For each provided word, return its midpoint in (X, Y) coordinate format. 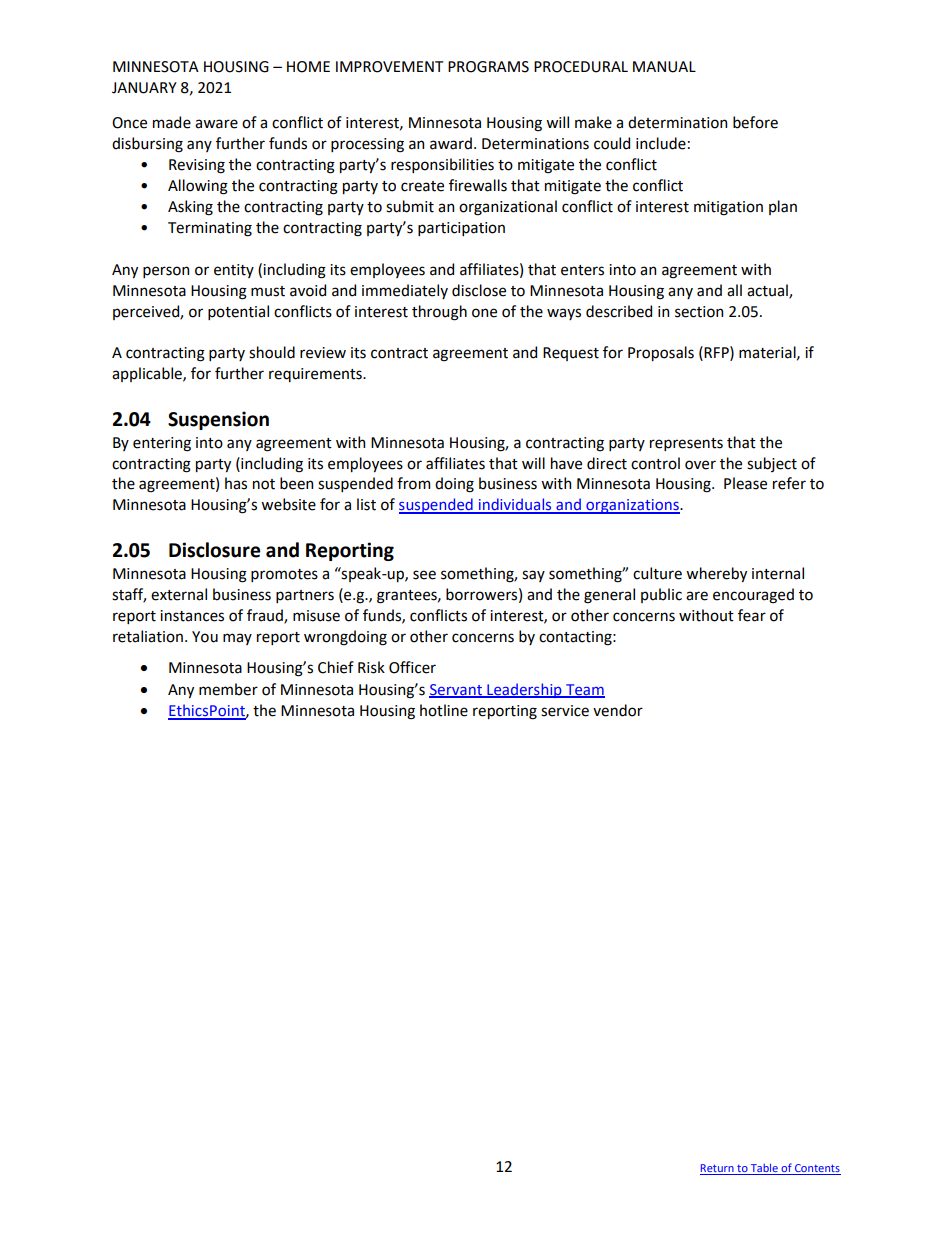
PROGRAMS (488, 67)
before (755, 122)
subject (772, 464)
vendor (618, 710)
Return (718, 1169)
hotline (444, 710)
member (228, 689)
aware (216, 124)
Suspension (218, 420)
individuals (515, 505)
